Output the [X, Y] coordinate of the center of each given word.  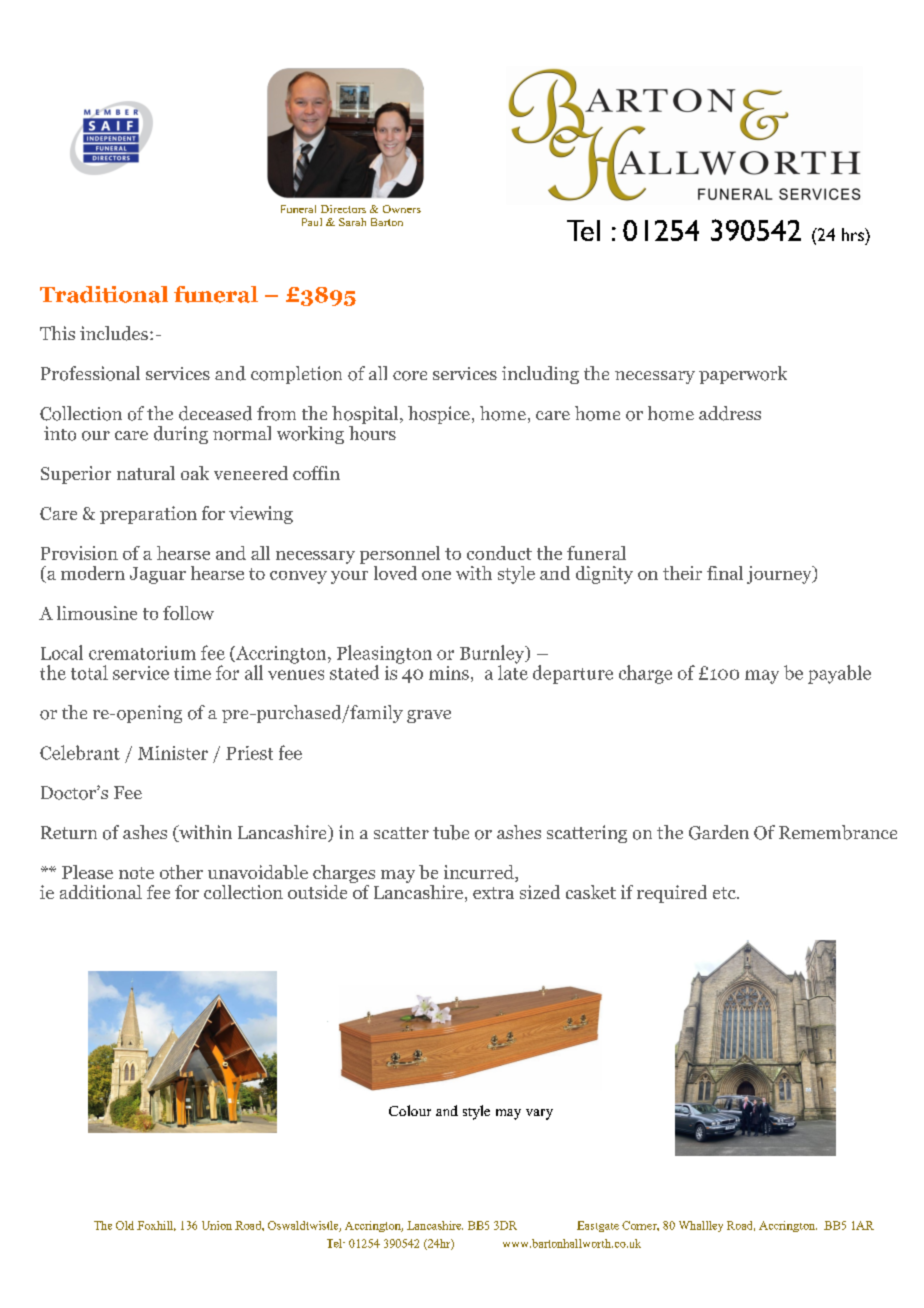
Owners [402, 209]
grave [429, 716]
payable [839, 674]
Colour [410, 1110]
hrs [854, 234]
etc [725, 893]
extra [493, 893]
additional [101, 892]
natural [146, 473]
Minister [173, 753]
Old [125, 1225]
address [730, 413]
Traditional [104, 294]
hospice [439, 415]
